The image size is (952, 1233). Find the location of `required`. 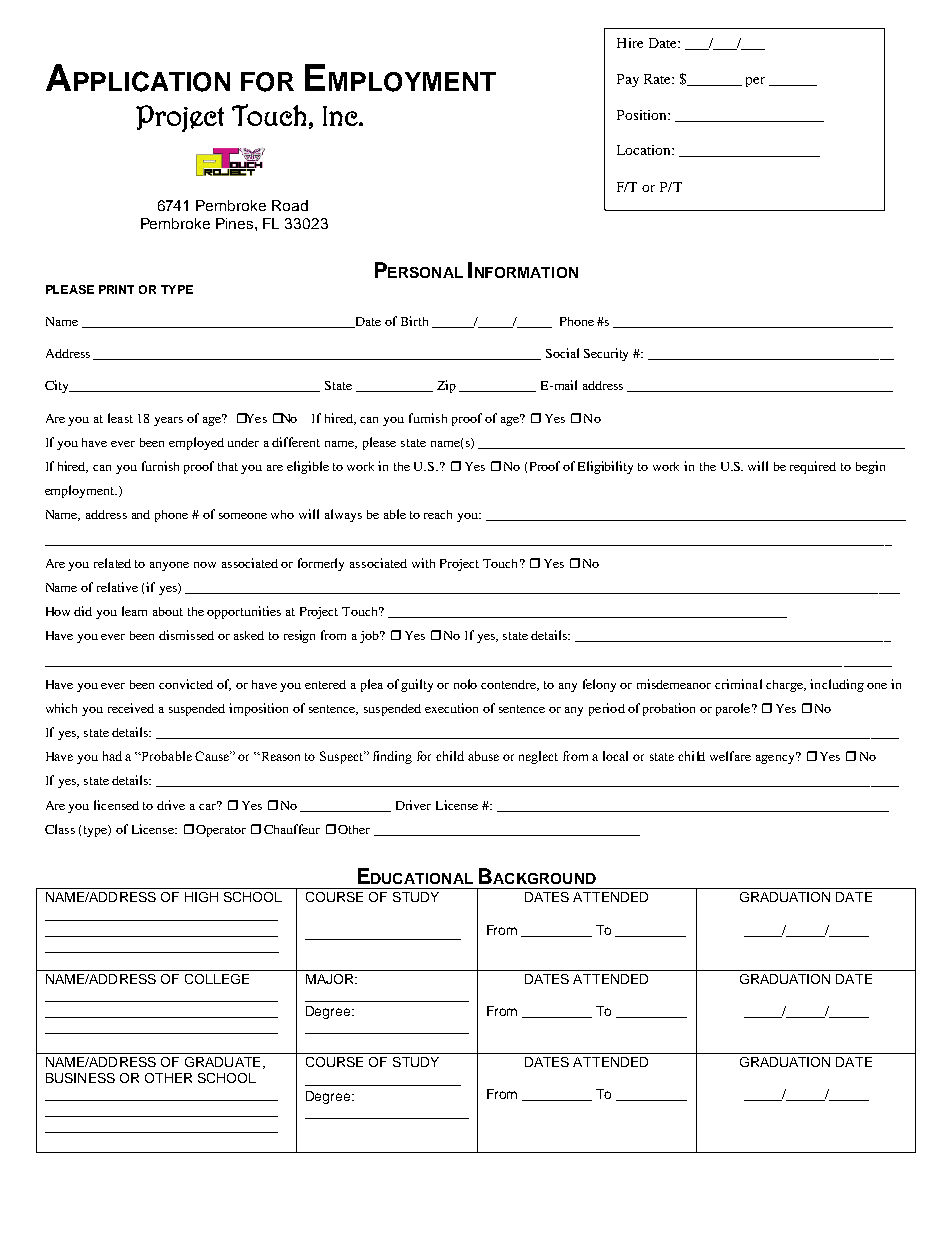

required is located at coordinates (813, 467).
